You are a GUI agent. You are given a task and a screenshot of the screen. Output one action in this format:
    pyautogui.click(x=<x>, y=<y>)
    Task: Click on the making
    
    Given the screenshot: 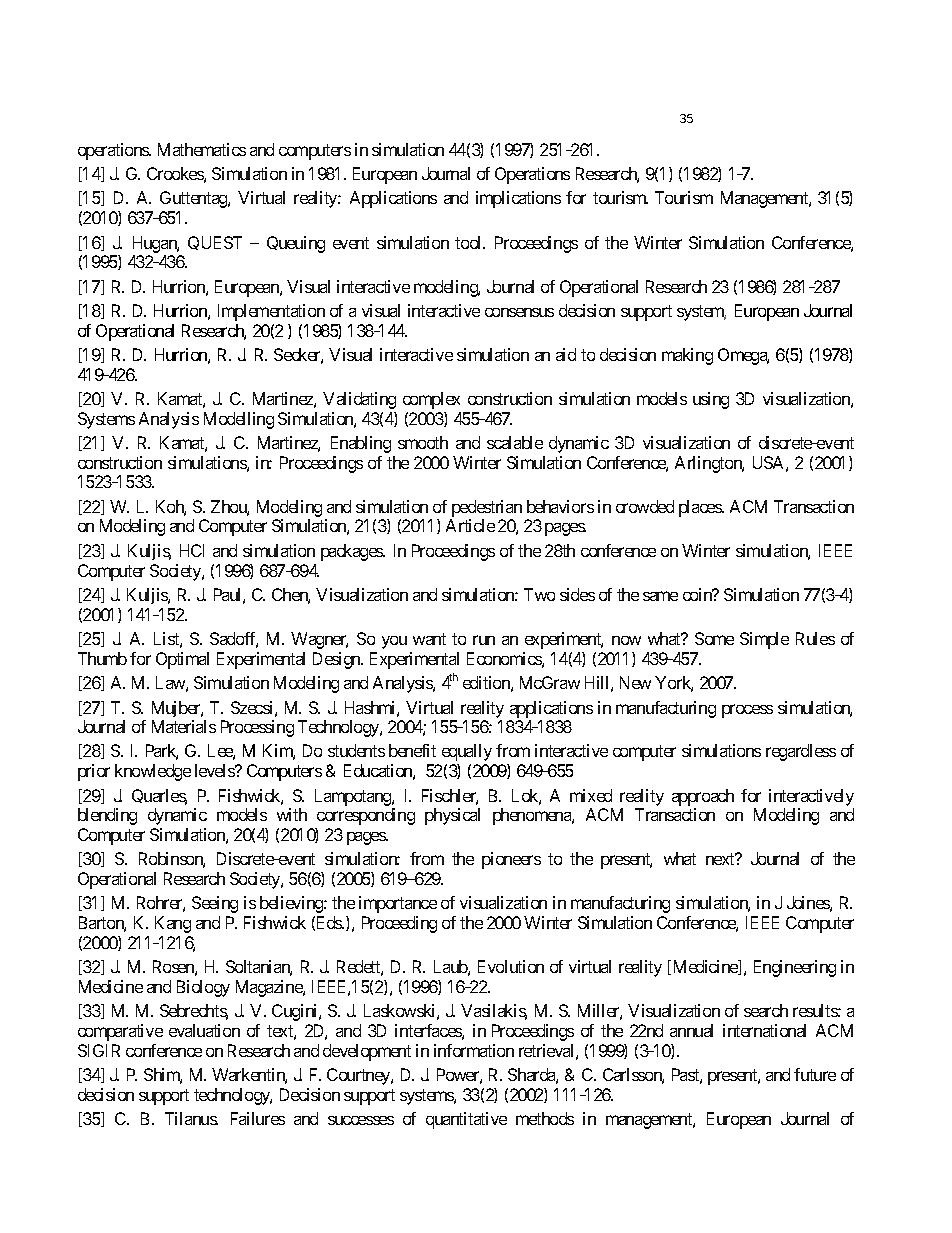 What is the action you would take?
    pyautogui.click(x=687, y=356)
